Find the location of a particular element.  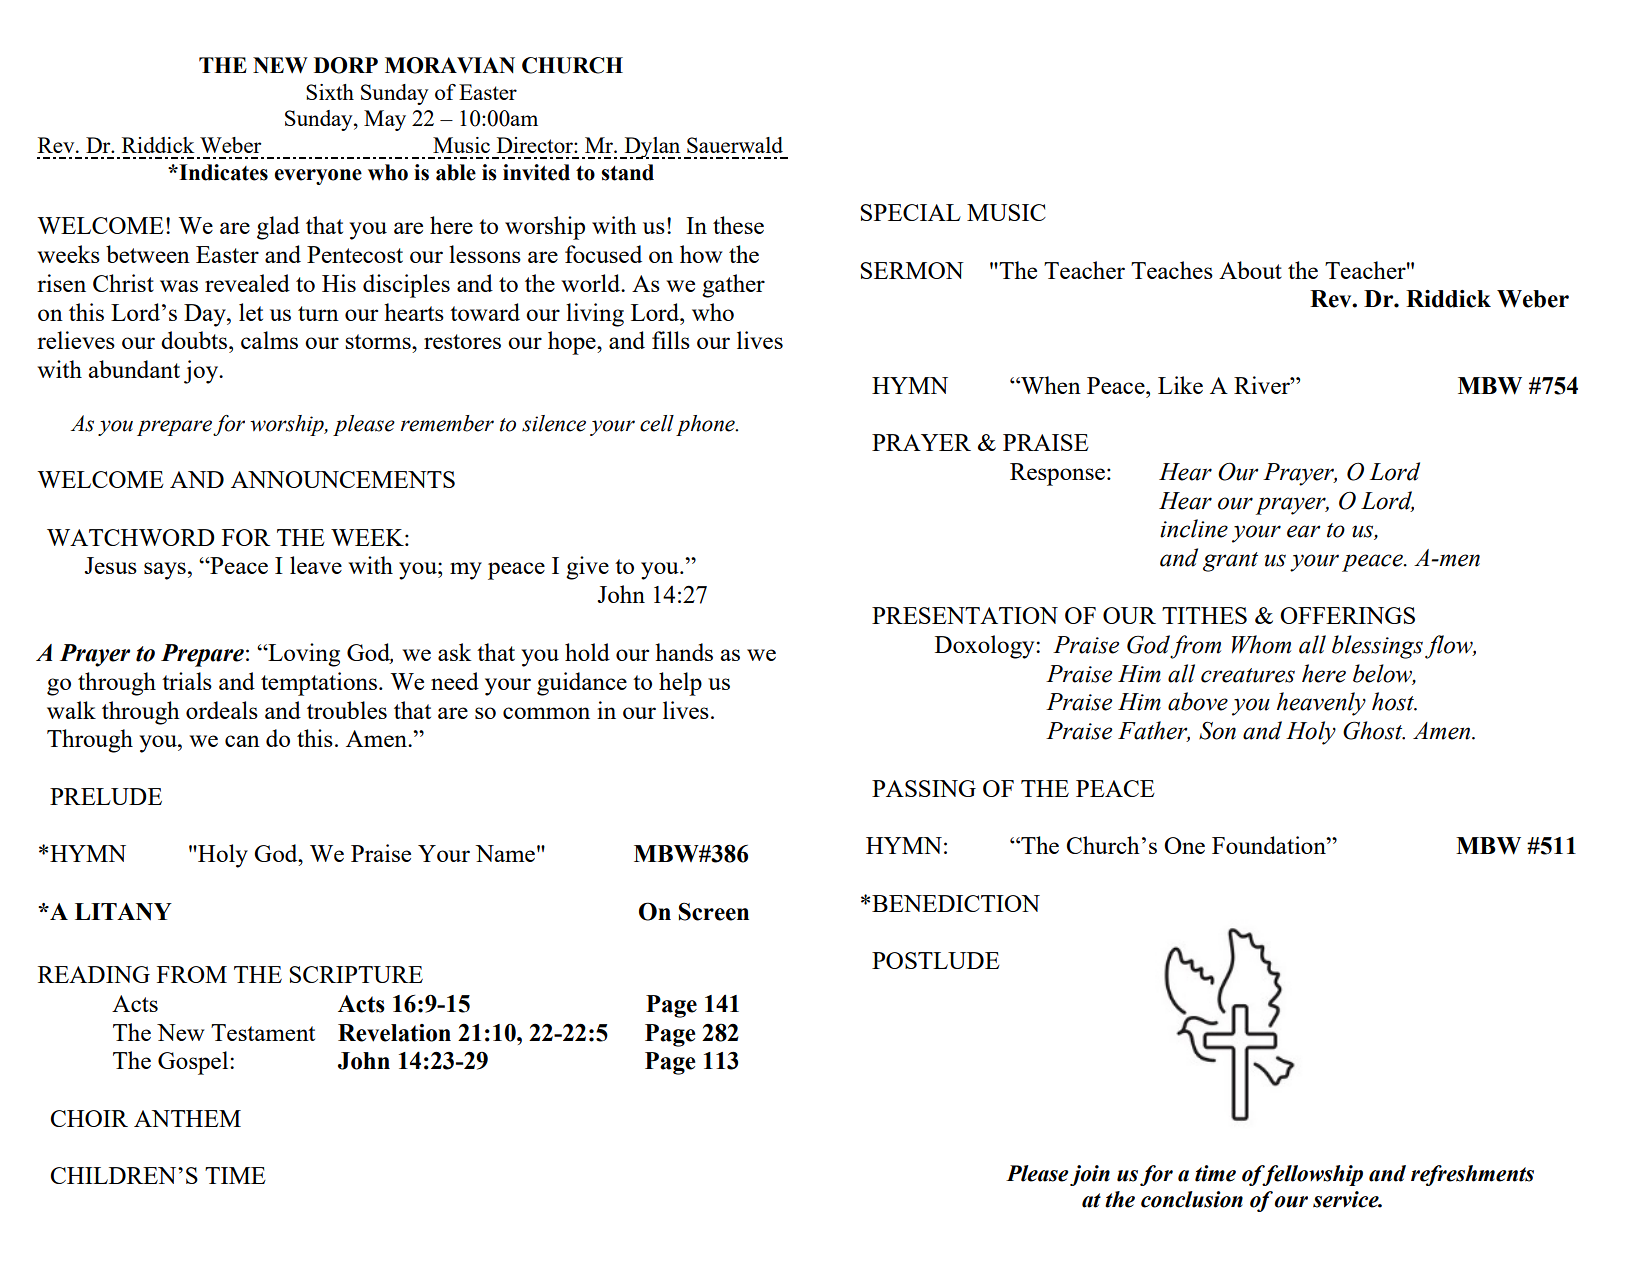

Dylan is located at coordinates (651, 148).
